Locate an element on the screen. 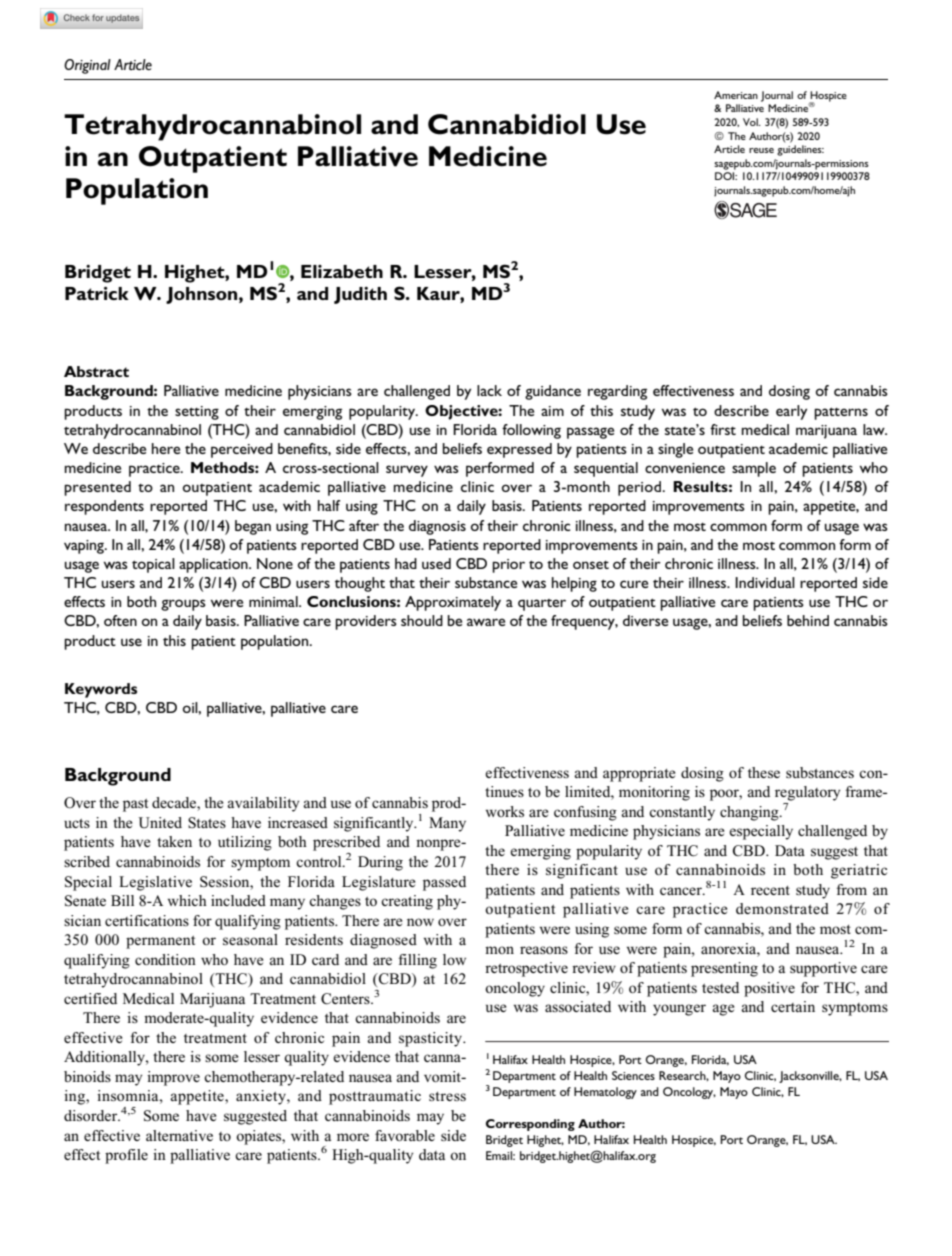  Original is located at coordinates (87, 66).
